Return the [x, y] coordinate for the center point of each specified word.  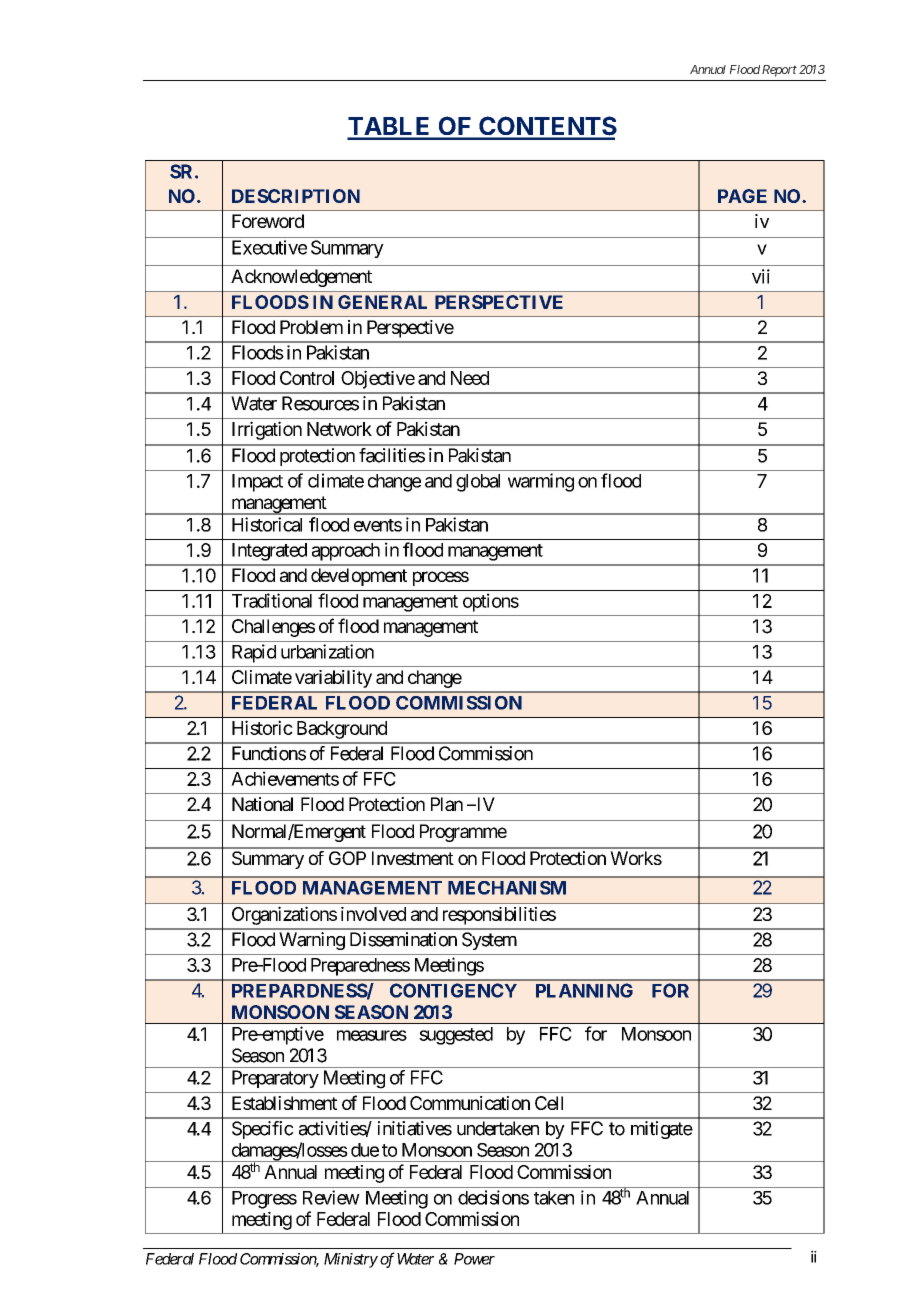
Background [342, 730]
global [478, 483]
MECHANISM [507, 888]
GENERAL [382, 302]
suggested [456, 1036]
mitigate [662, 1130]
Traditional [272, 600]
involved [373, 914]
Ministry [351, 1260]
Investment [413, 858]
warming [541, 482]
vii [761, 276]
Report [779, 71]
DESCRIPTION [296, 196]
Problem [311, 327]
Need [470, 378]
